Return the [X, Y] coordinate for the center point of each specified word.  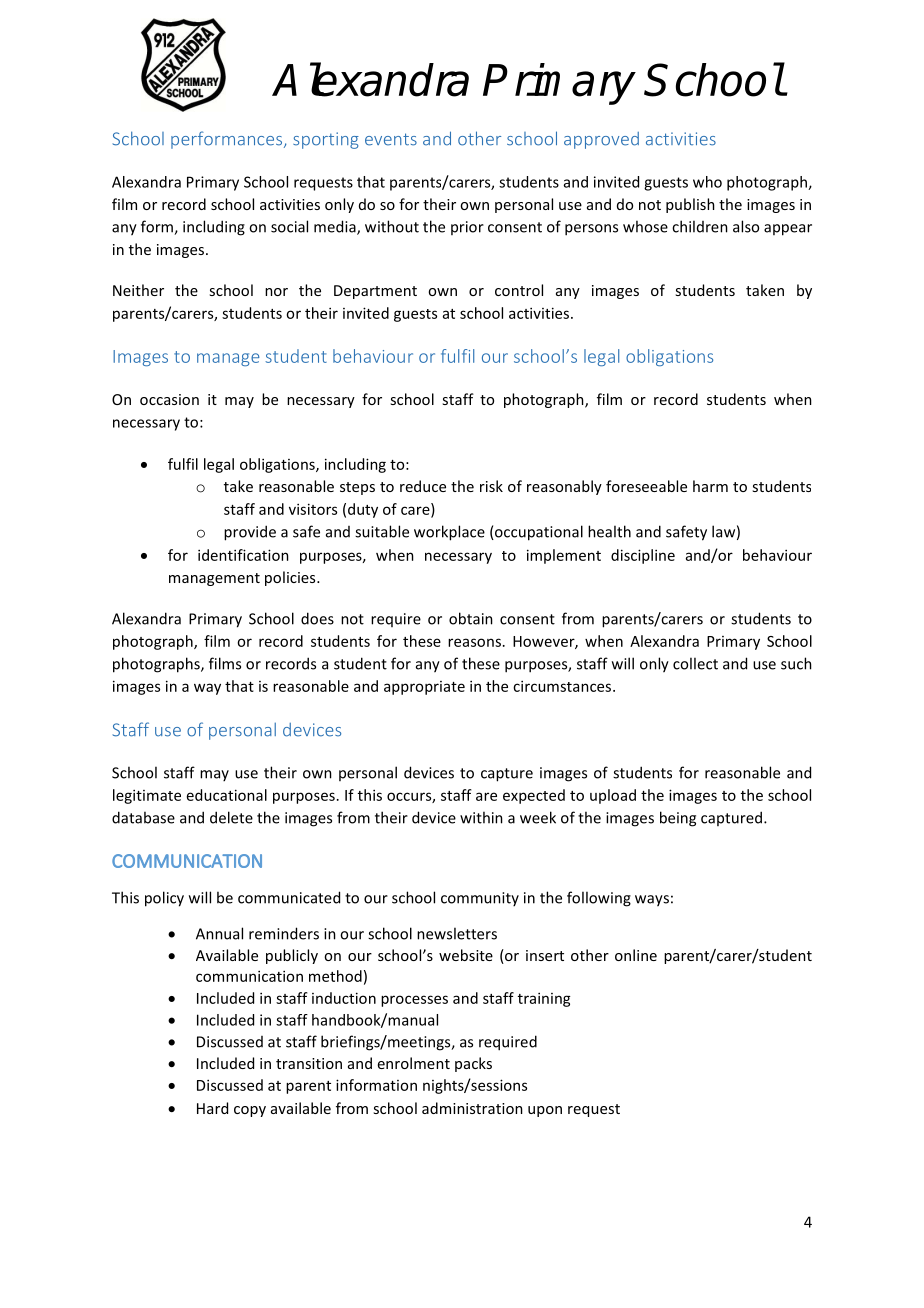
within [481, 817]
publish [690, 205]
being [678, 819]
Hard [212, 1108]
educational [227, 795]
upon [545, 1111]
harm [710, 486]
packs [473, 1064]
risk [491, 486]
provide [250, 533]
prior [467, 228]
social [289, 226]
